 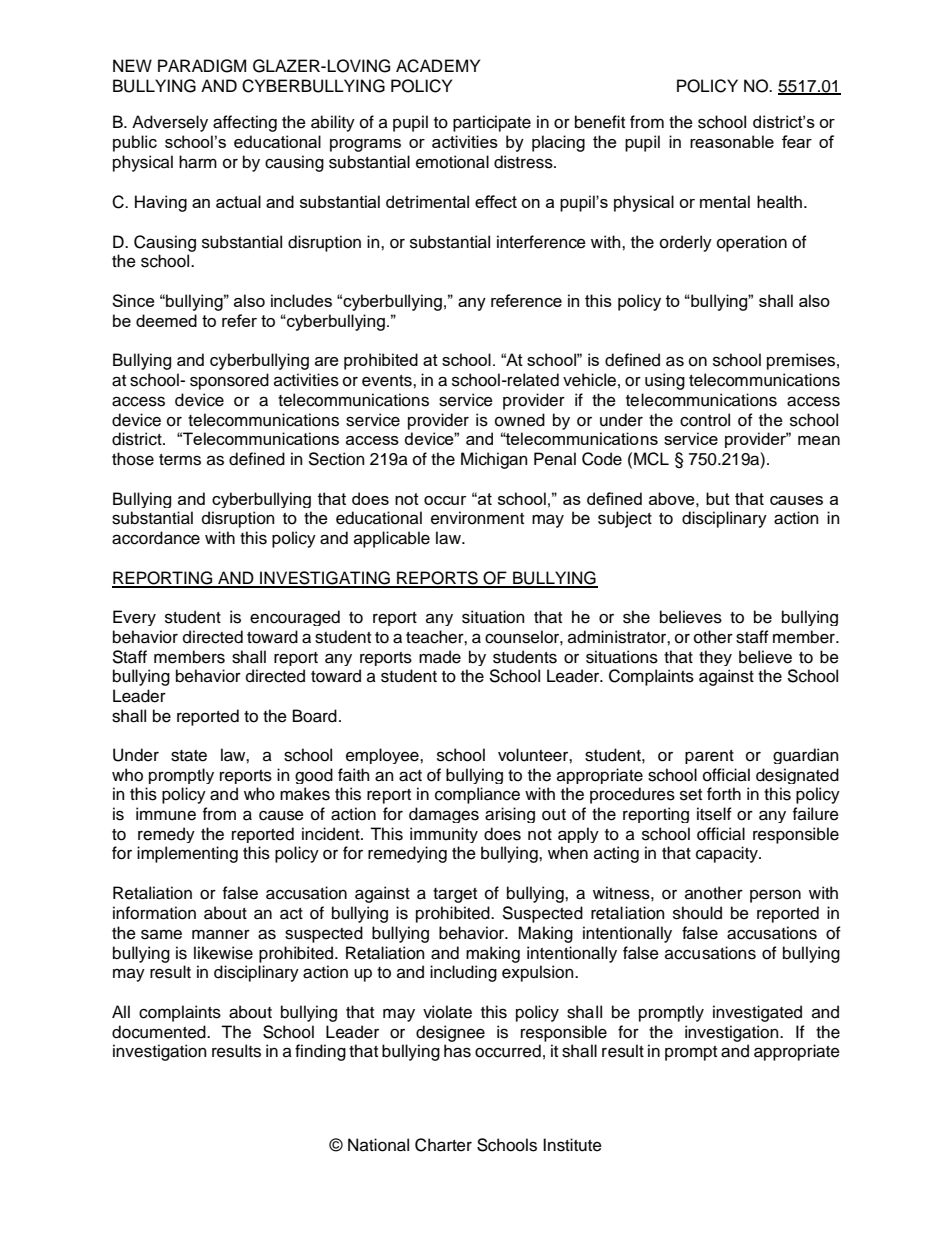 I want to click on PARADIGM, so click(x=202, y=66).
